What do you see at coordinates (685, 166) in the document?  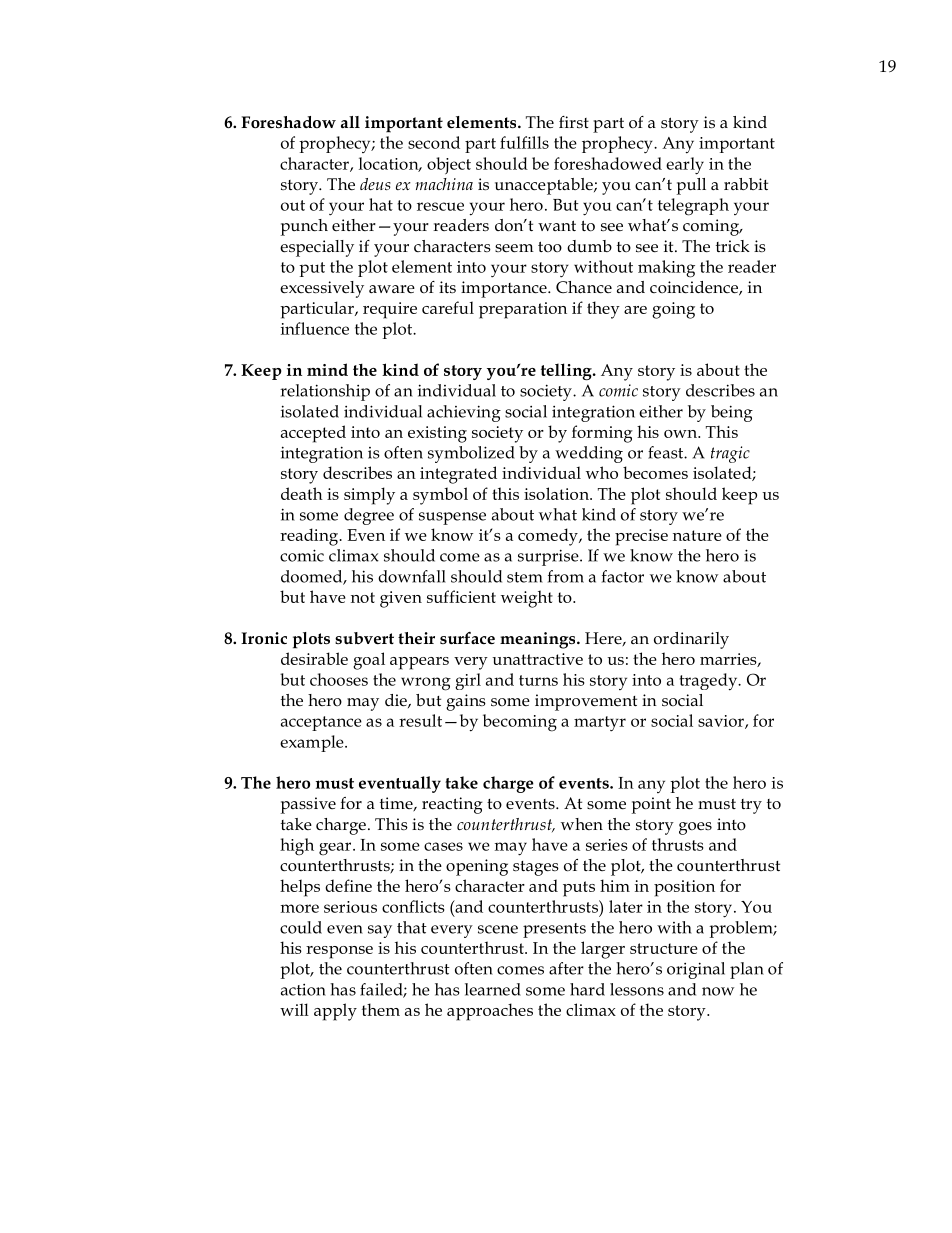 I see `early` at bounding box center [685, 166].
